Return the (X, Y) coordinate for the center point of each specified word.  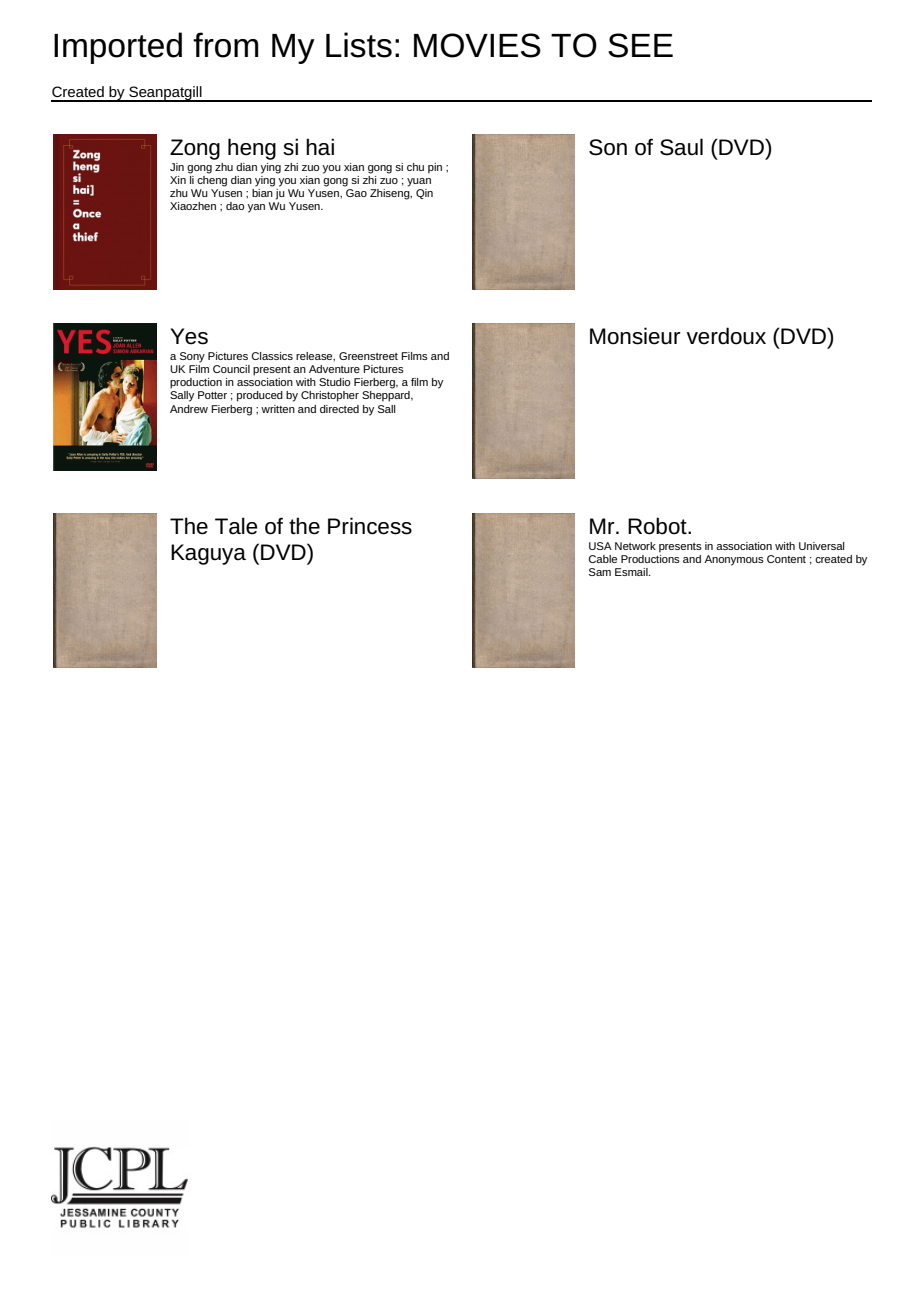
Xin (178, 180)
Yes (189, 336)
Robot (658, 526)
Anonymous (734, 560)
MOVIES (477, 45)
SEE (640, 45)
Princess (370, 526)
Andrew (189, 409)
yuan (419, 182)
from (226, 45)
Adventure (334, 369)
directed (339, 409)
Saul (681, 147)
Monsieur (635, 336)
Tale (236, 526)
